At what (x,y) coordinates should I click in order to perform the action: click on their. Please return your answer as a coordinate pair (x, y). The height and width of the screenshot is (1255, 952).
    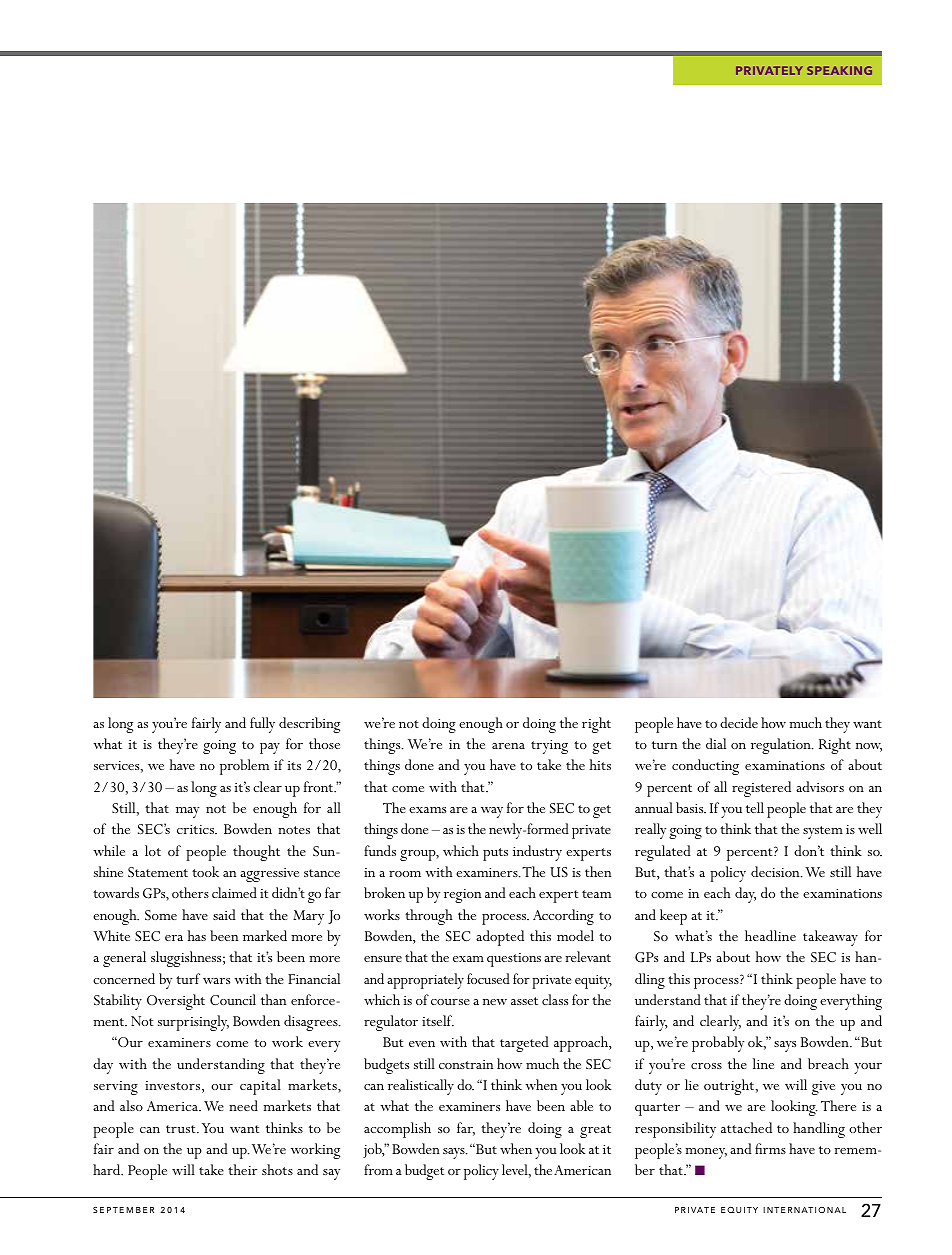
    Looking at the image, I should click on (242, 1169).
